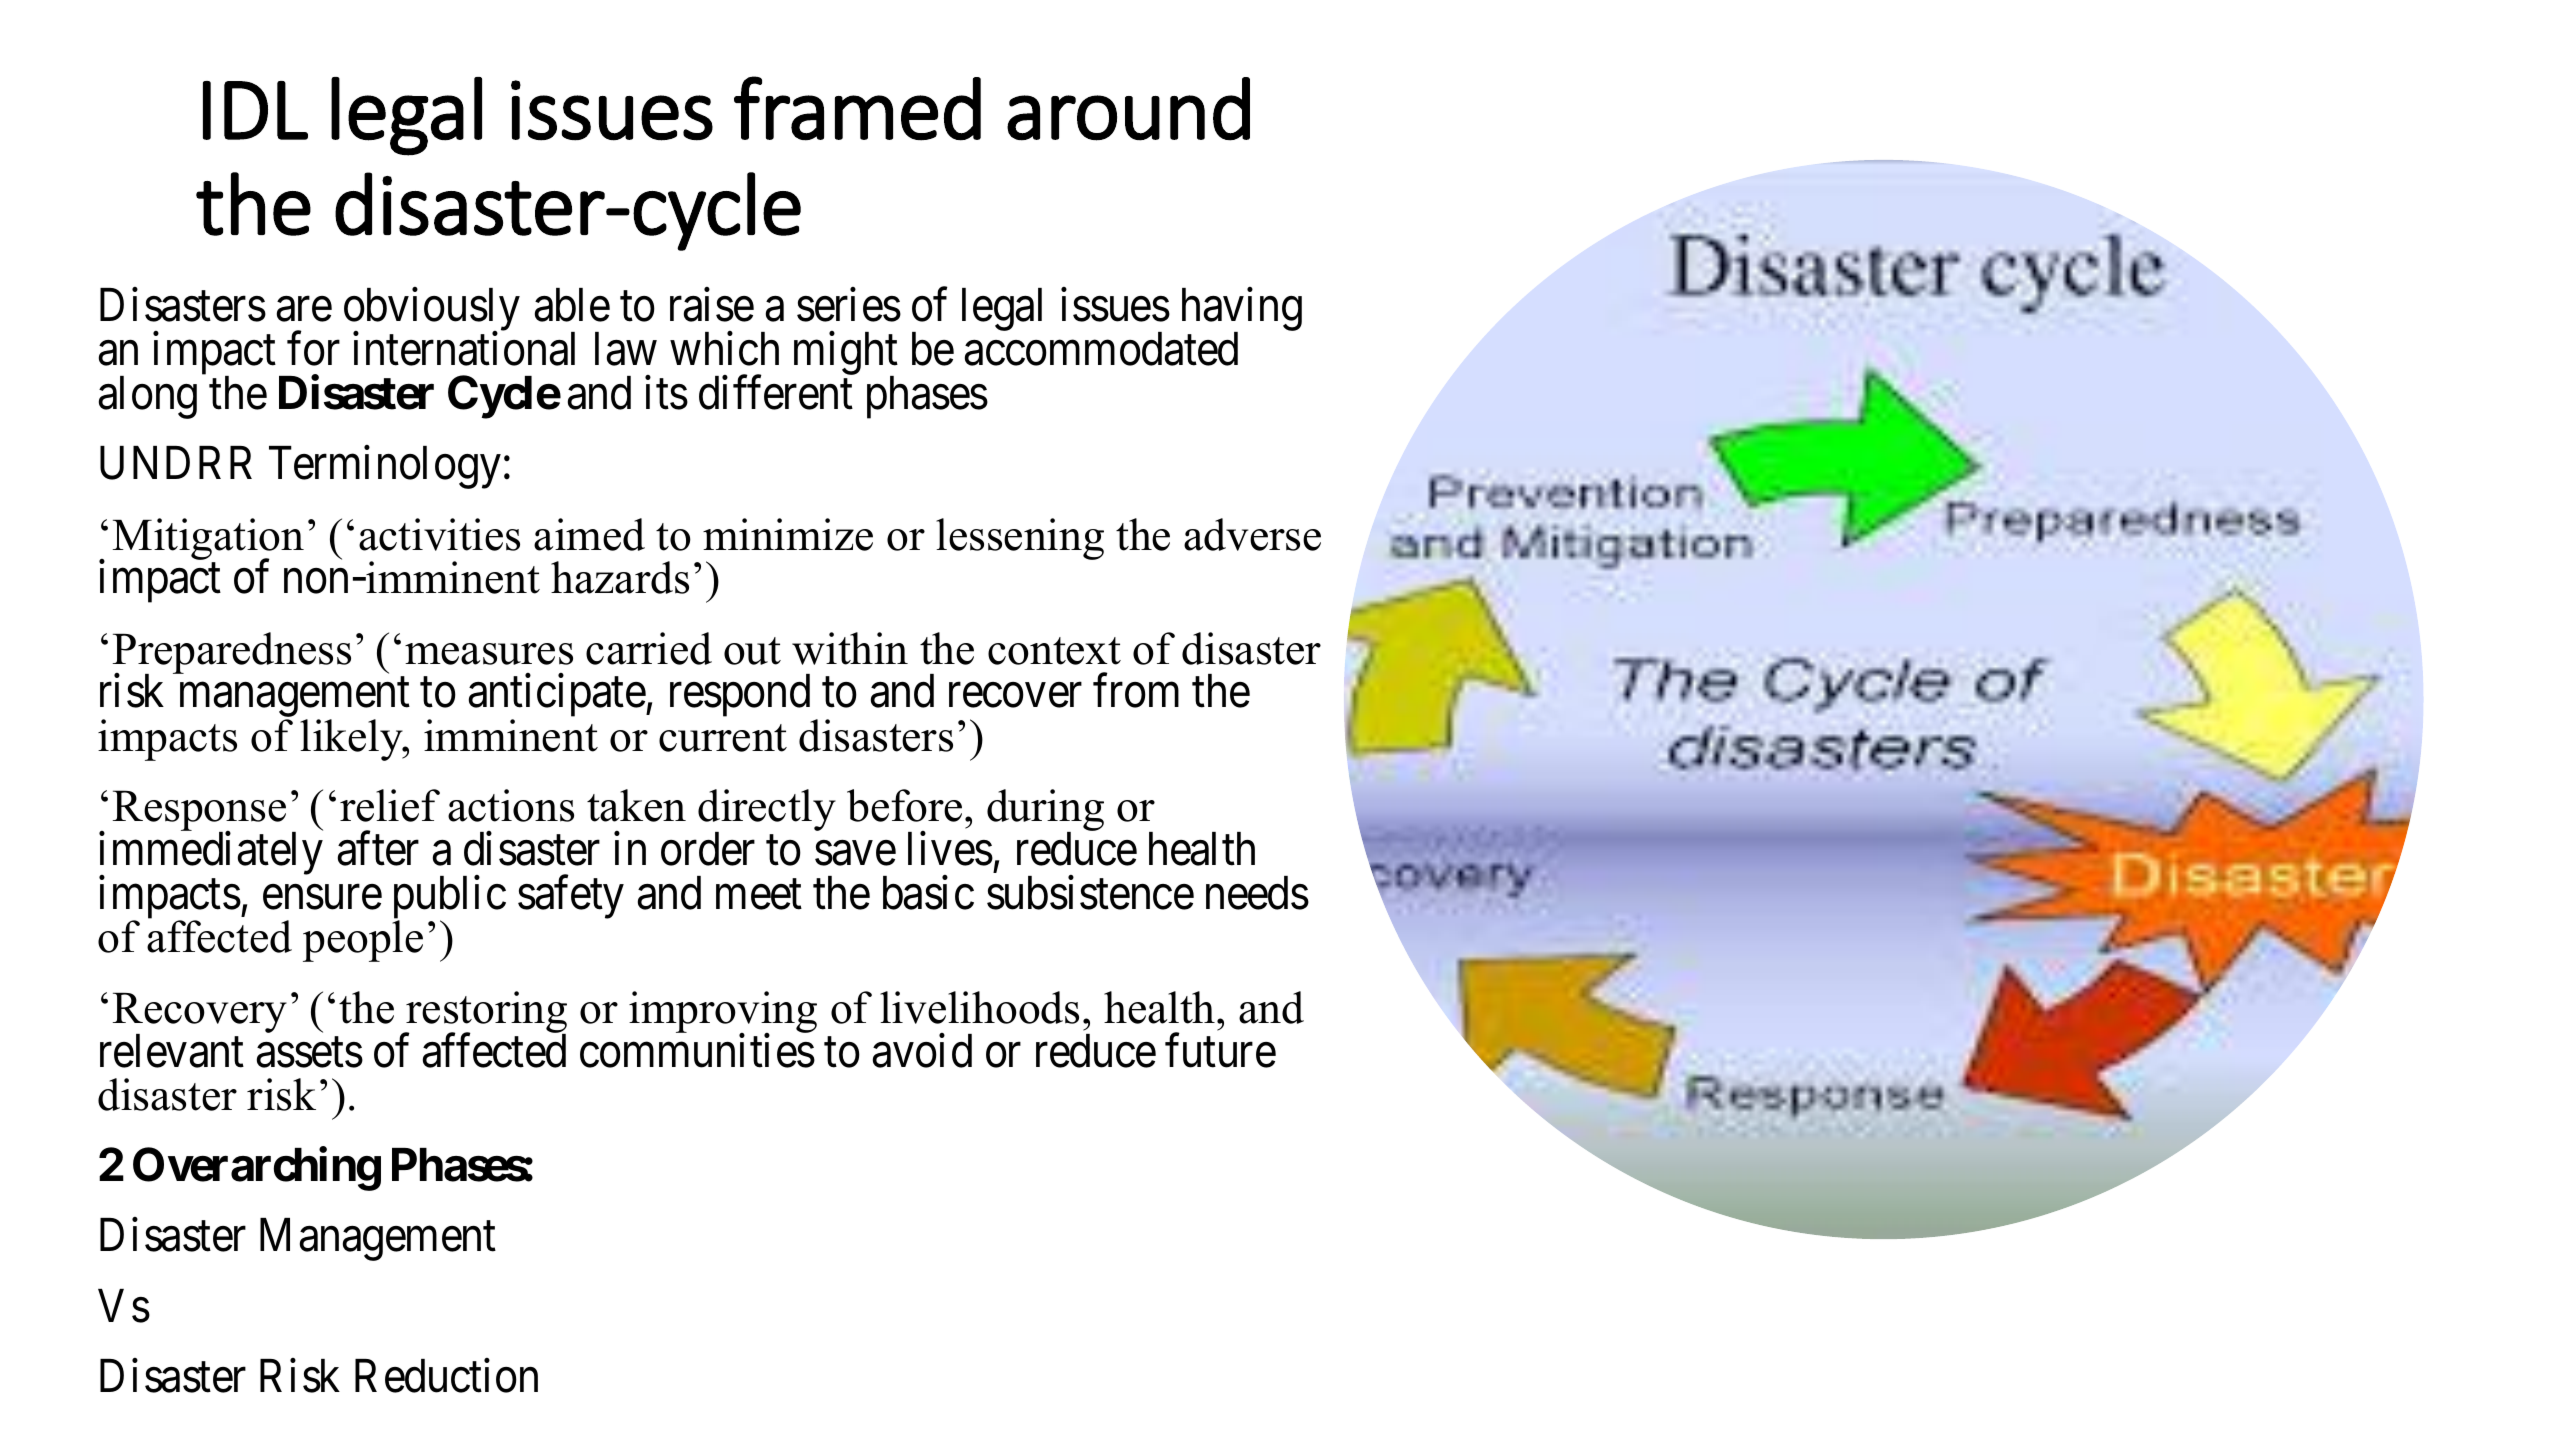  Describe the element at coordinates (1136, 691) in the screenshot. I see `from` at that location.
